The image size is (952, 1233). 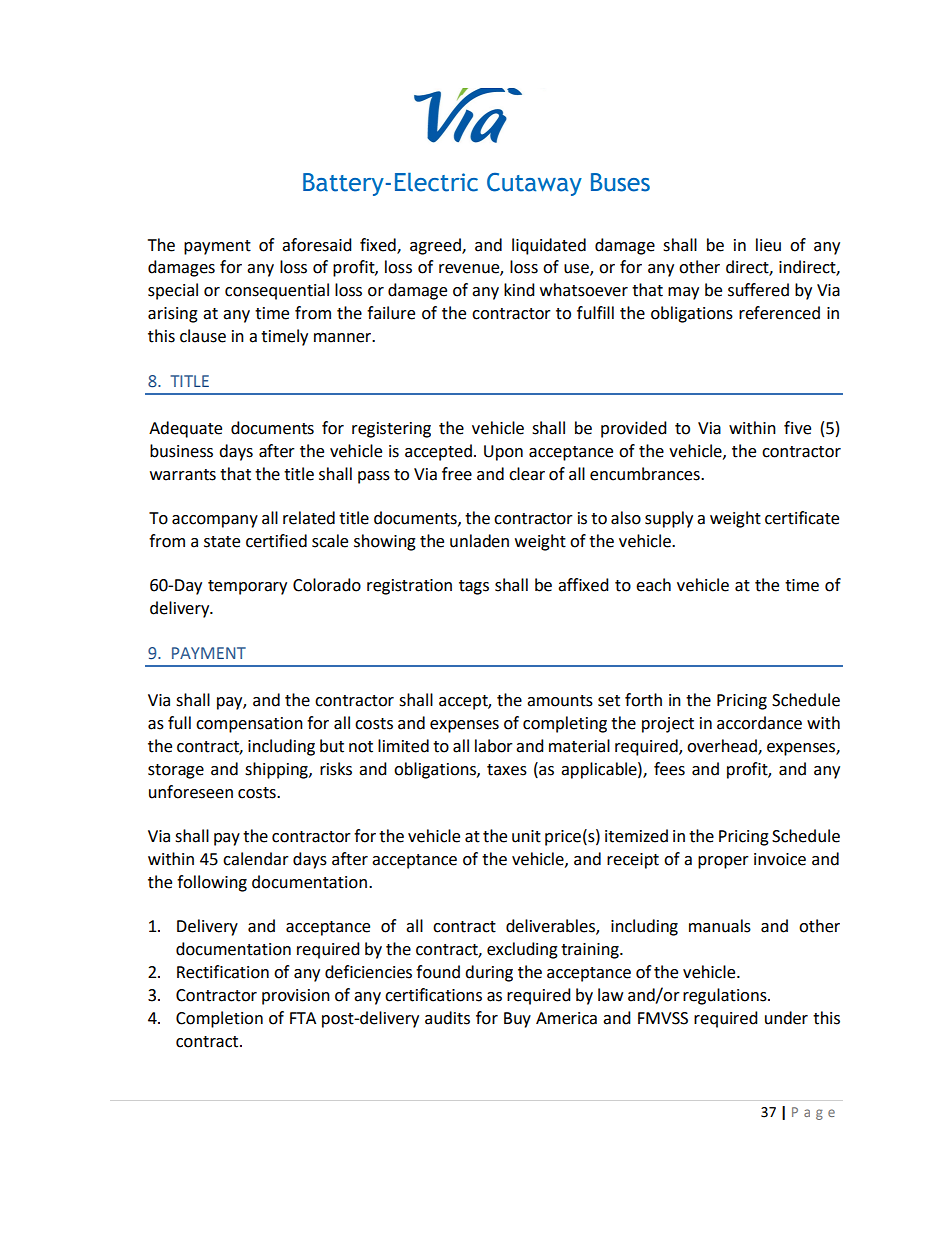 What do you see at coordinates (768, 245) in the screenshot?
I see `lieu` at bounding box center [768, 245].
